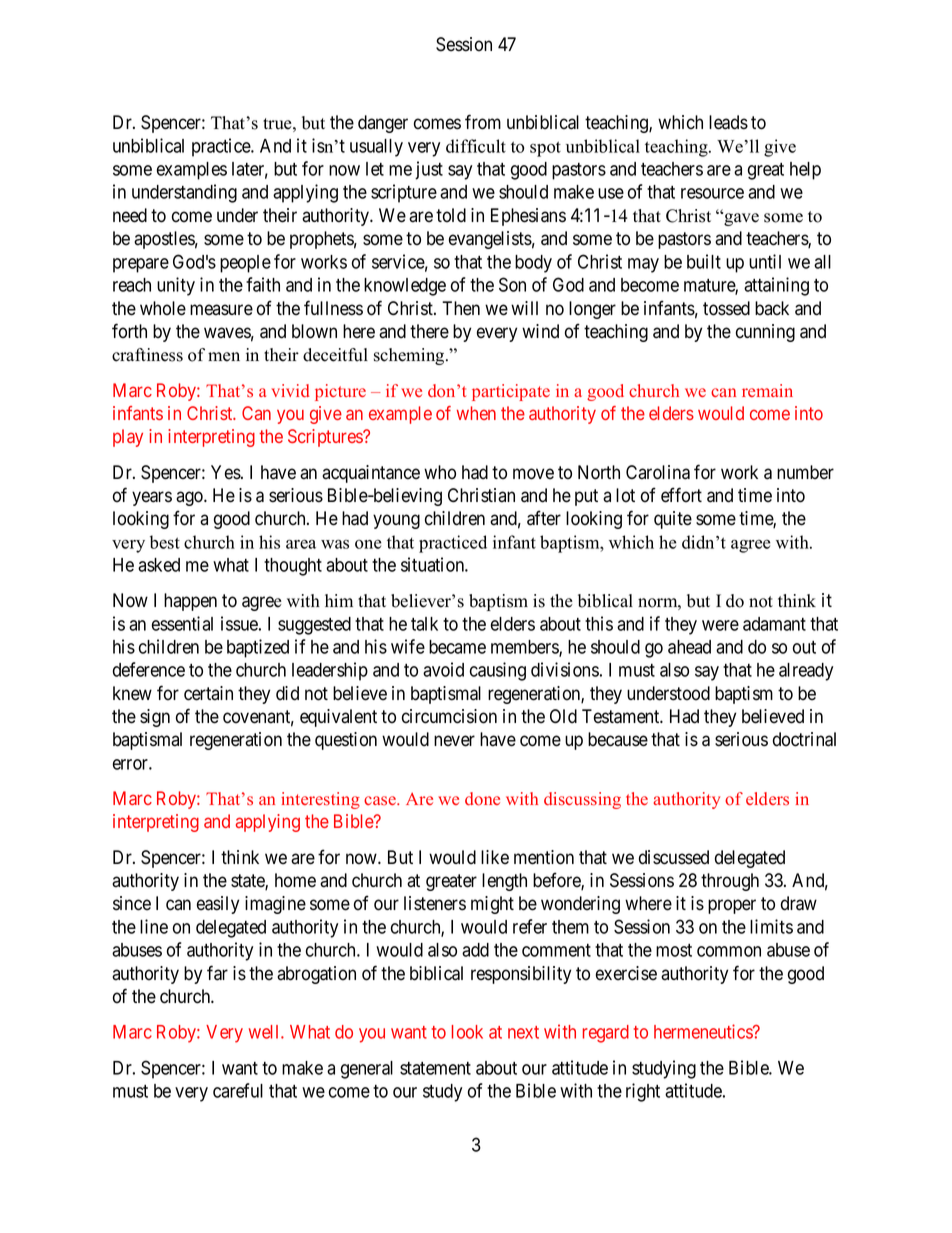  Describe the element at coordinates (147, 355) in the page. I see `craftiness` at that location.
